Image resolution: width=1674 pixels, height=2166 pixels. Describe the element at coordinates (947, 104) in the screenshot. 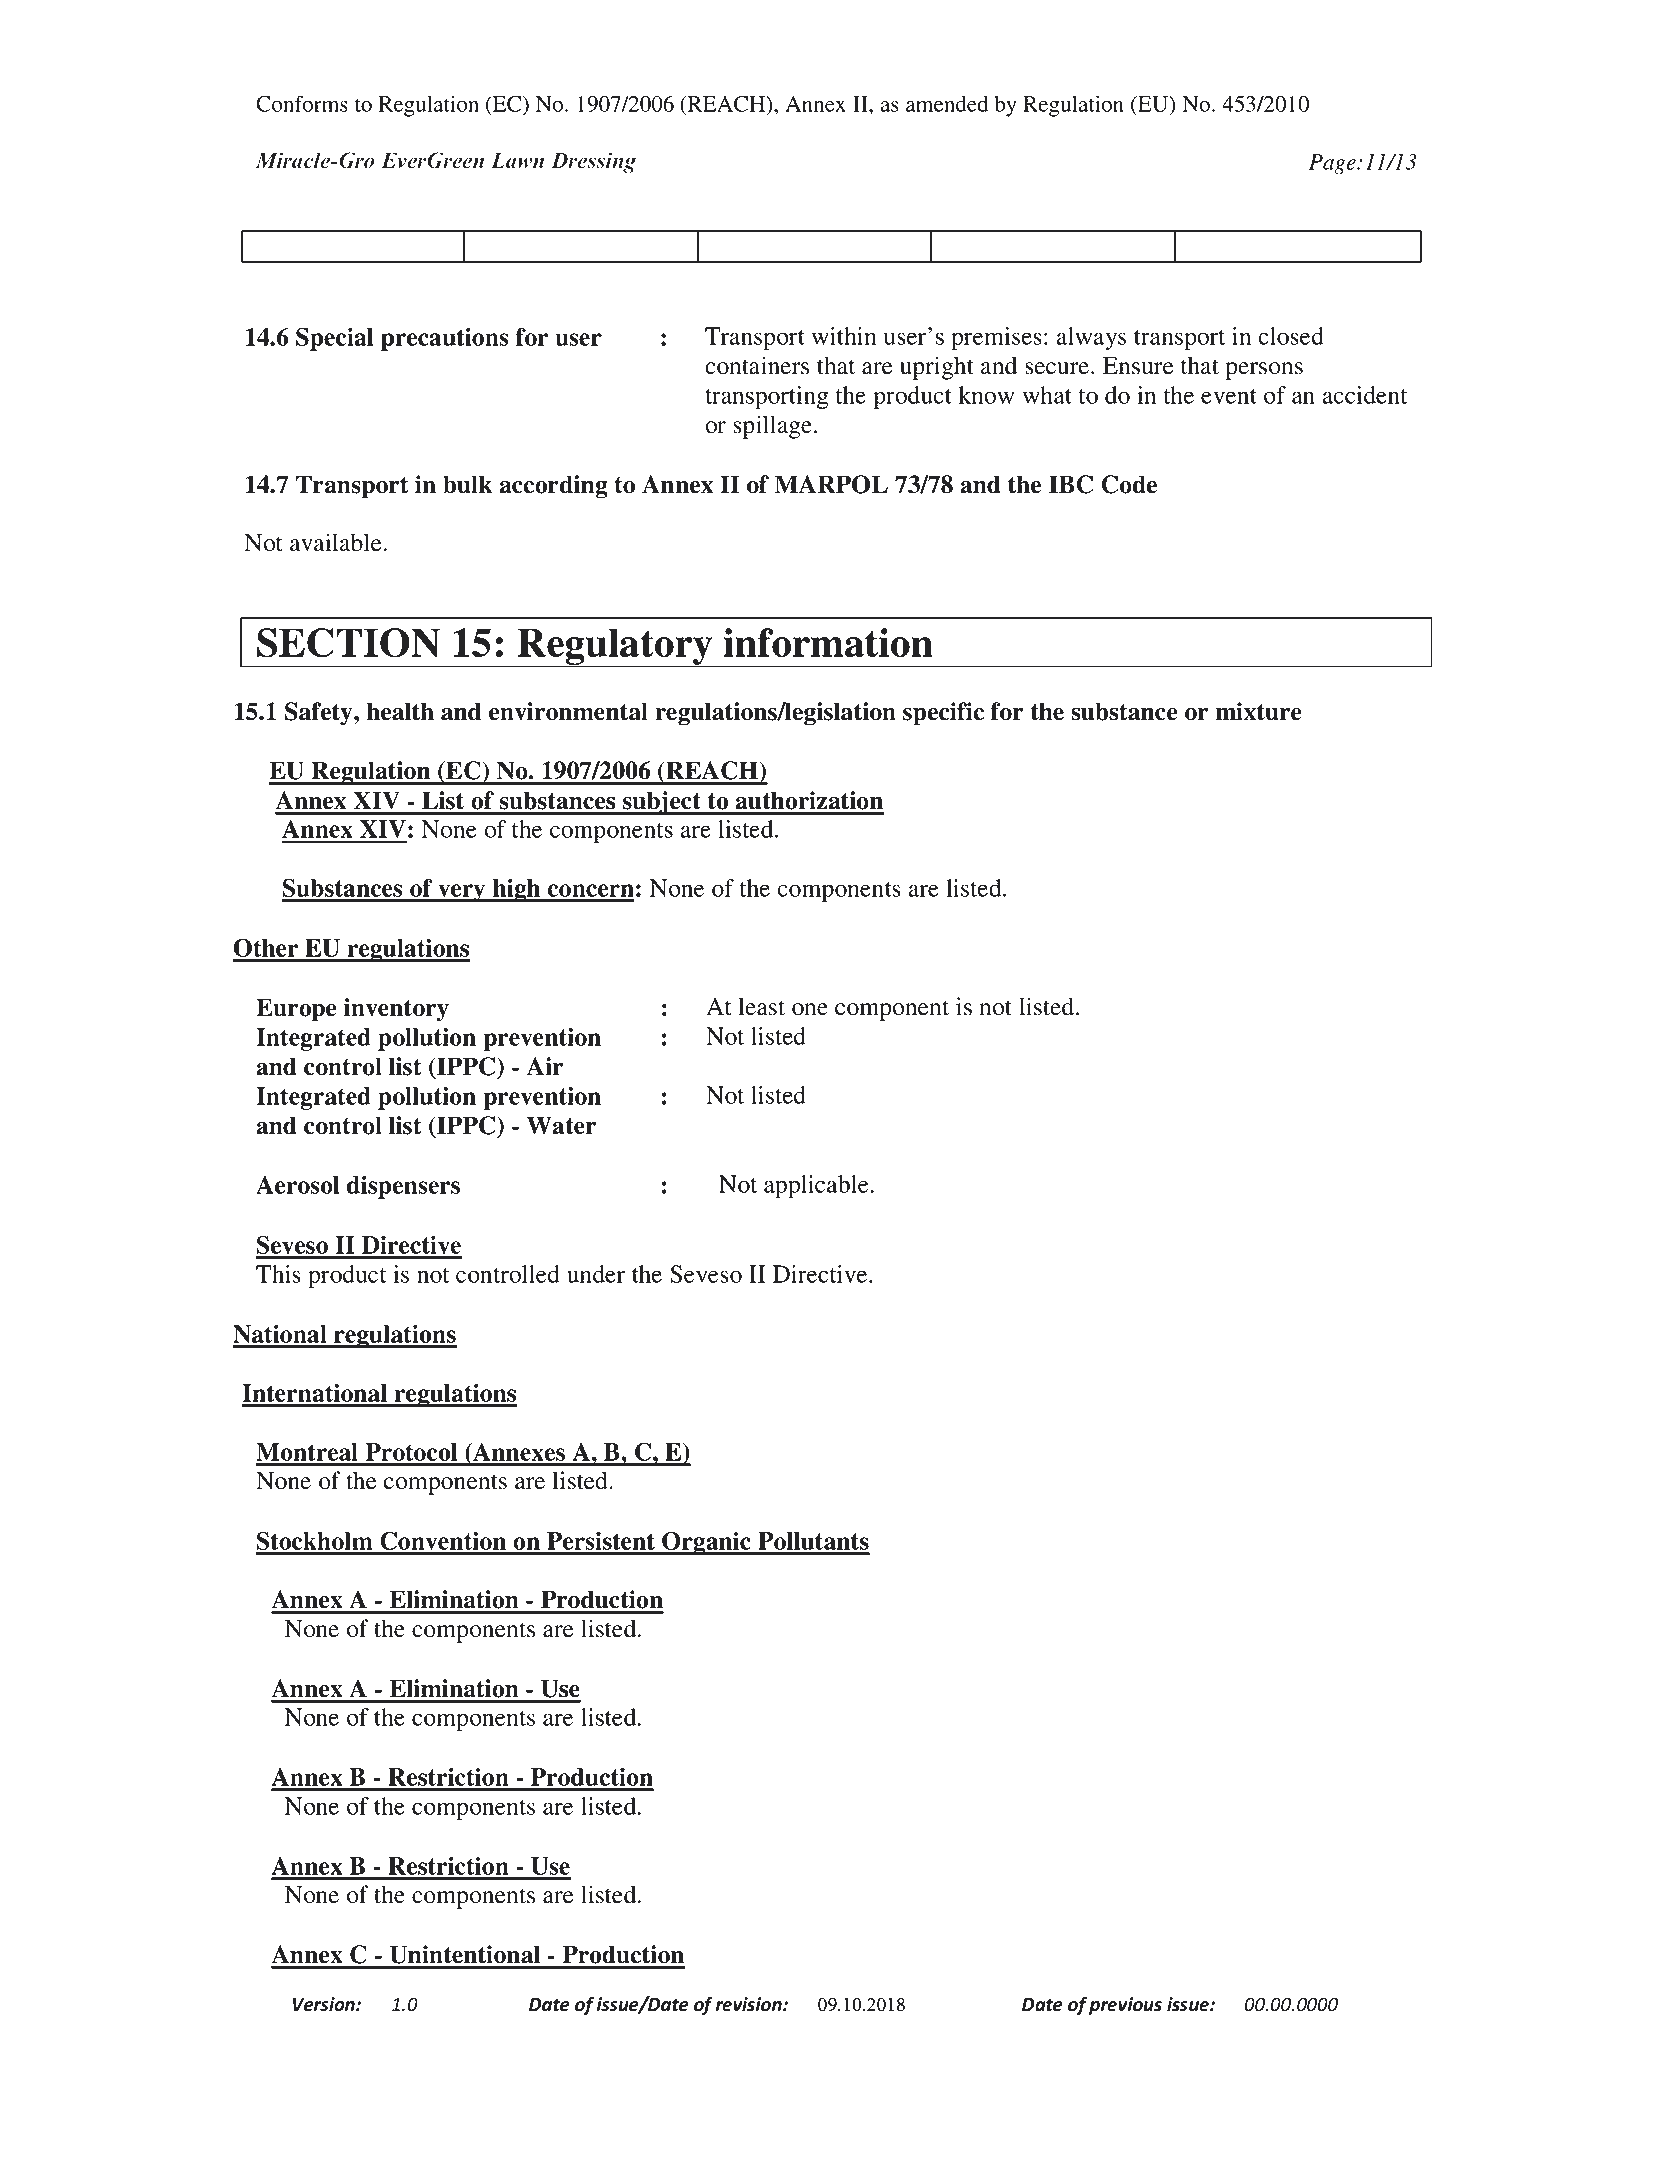

I see `amended` at that location.
